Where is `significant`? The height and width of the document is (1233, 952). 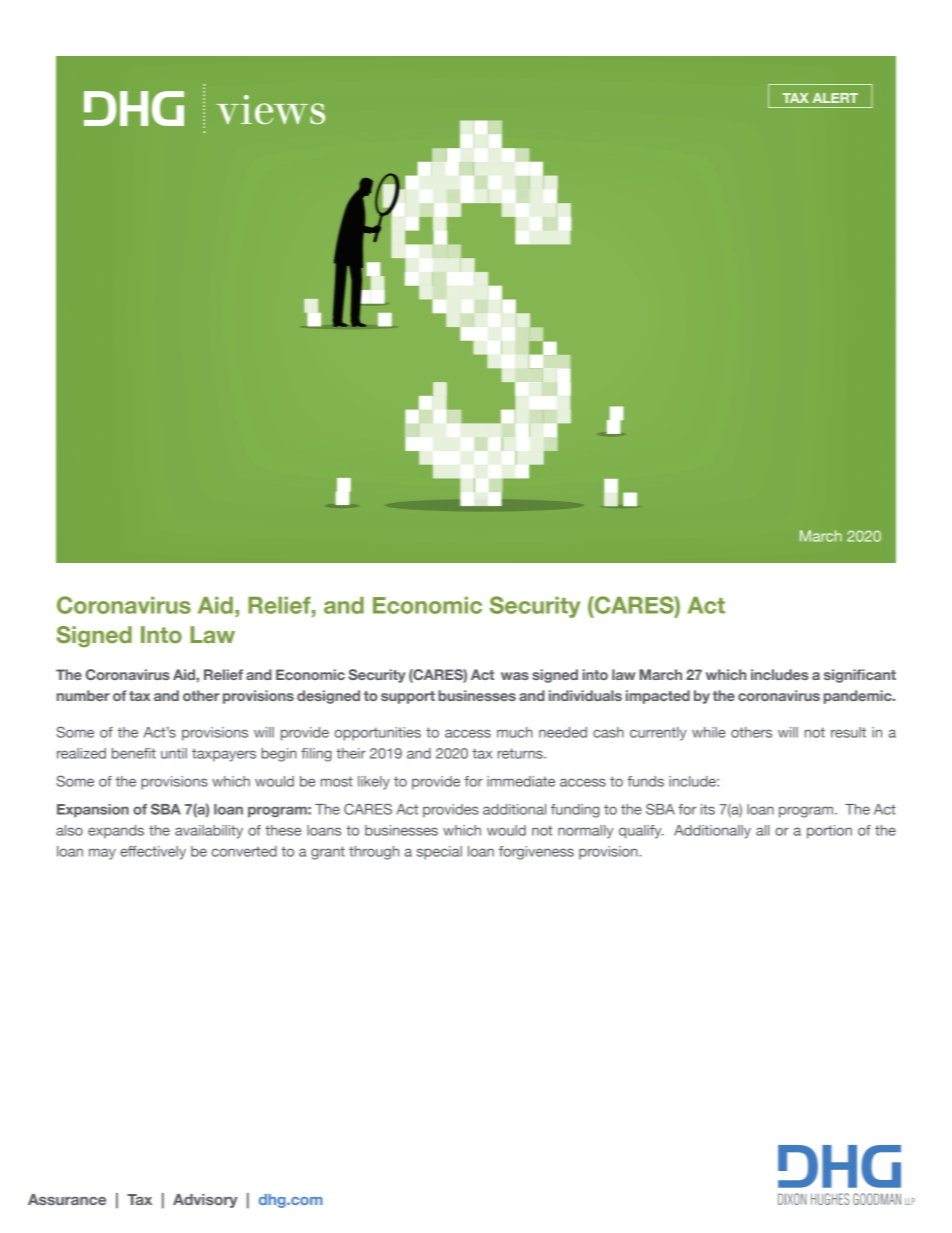 significant is located at coordinates (860, 676).
